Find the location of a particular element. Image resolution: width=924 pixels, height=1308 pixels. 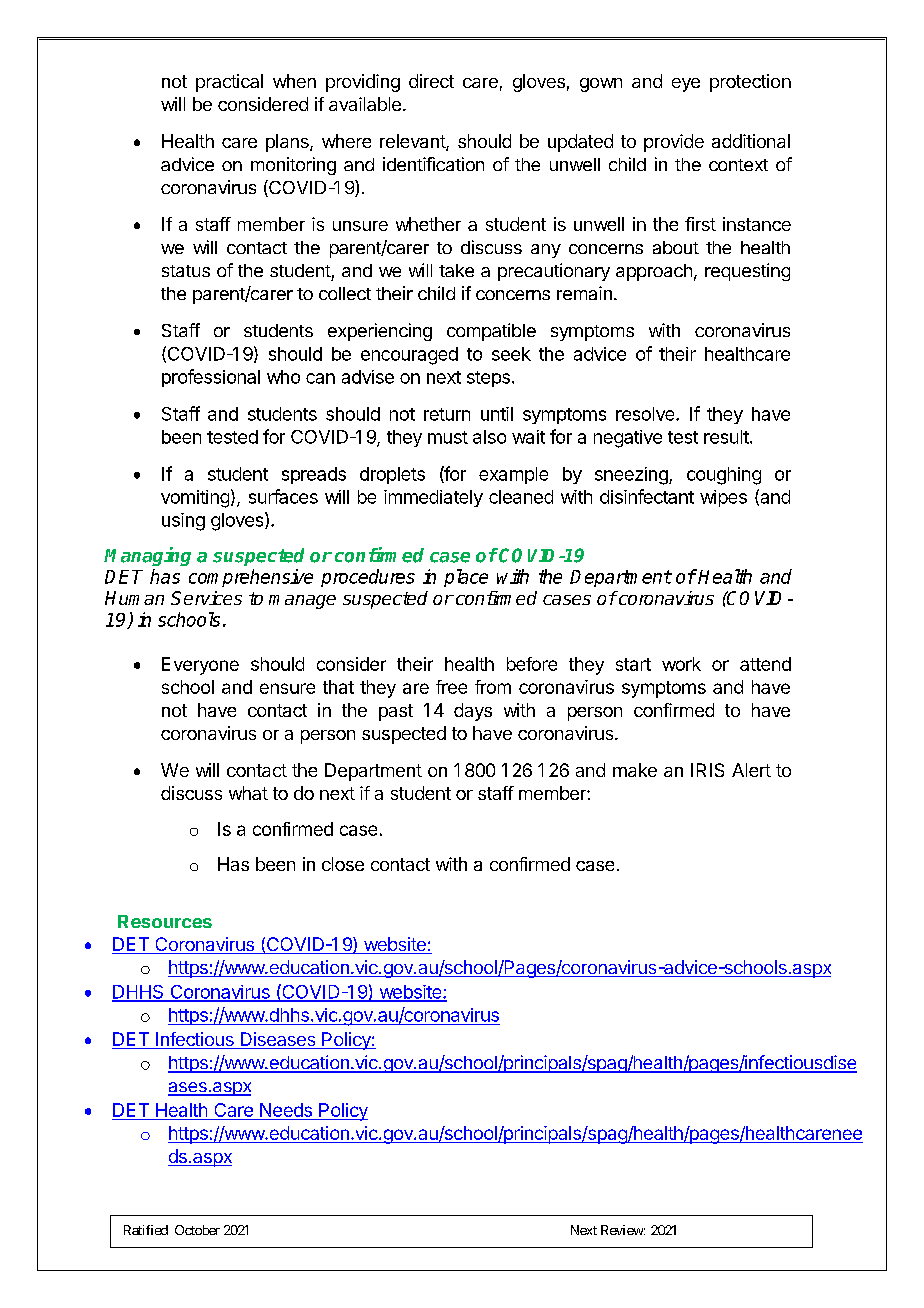

work is located at coordinates (681, 664).
